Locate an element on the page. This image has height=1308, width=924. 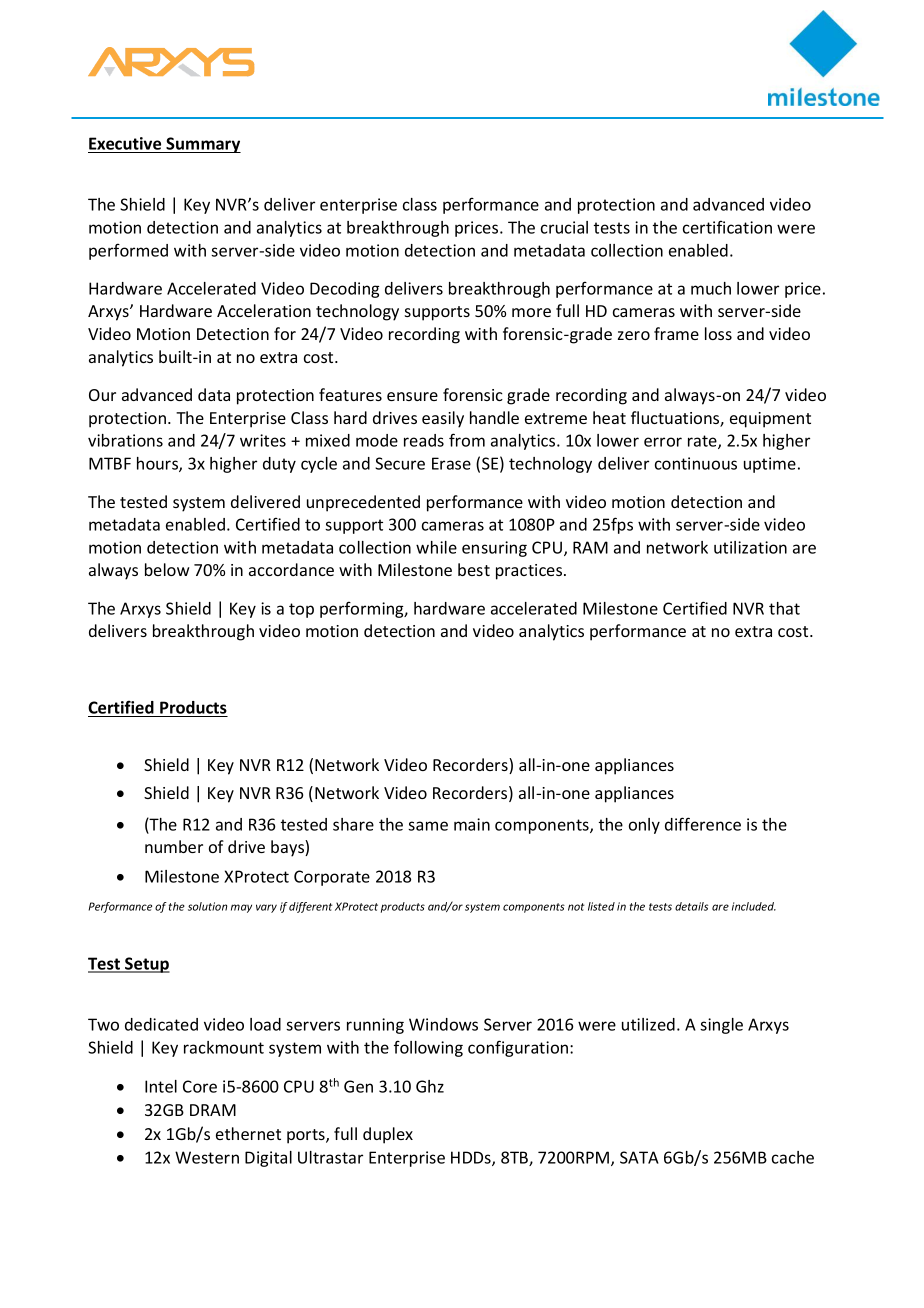
best is located at coordinates (474, 569).
